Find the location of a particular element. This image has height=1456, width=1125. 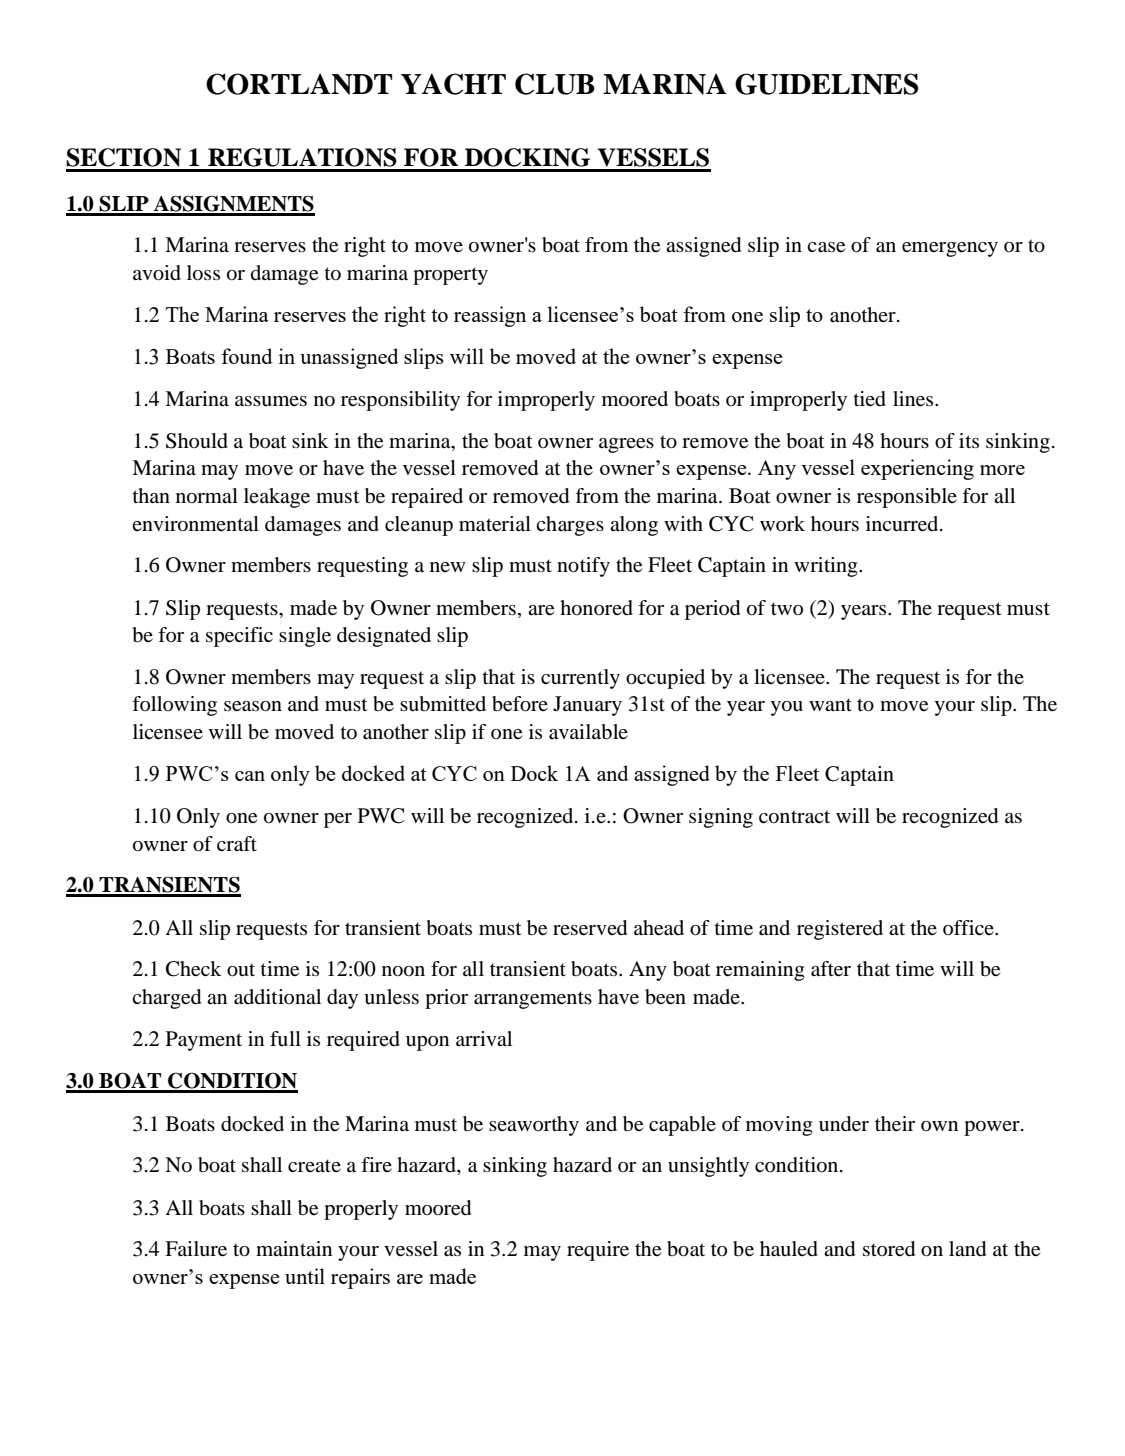

leakage is located at coordinates (277, 498).
